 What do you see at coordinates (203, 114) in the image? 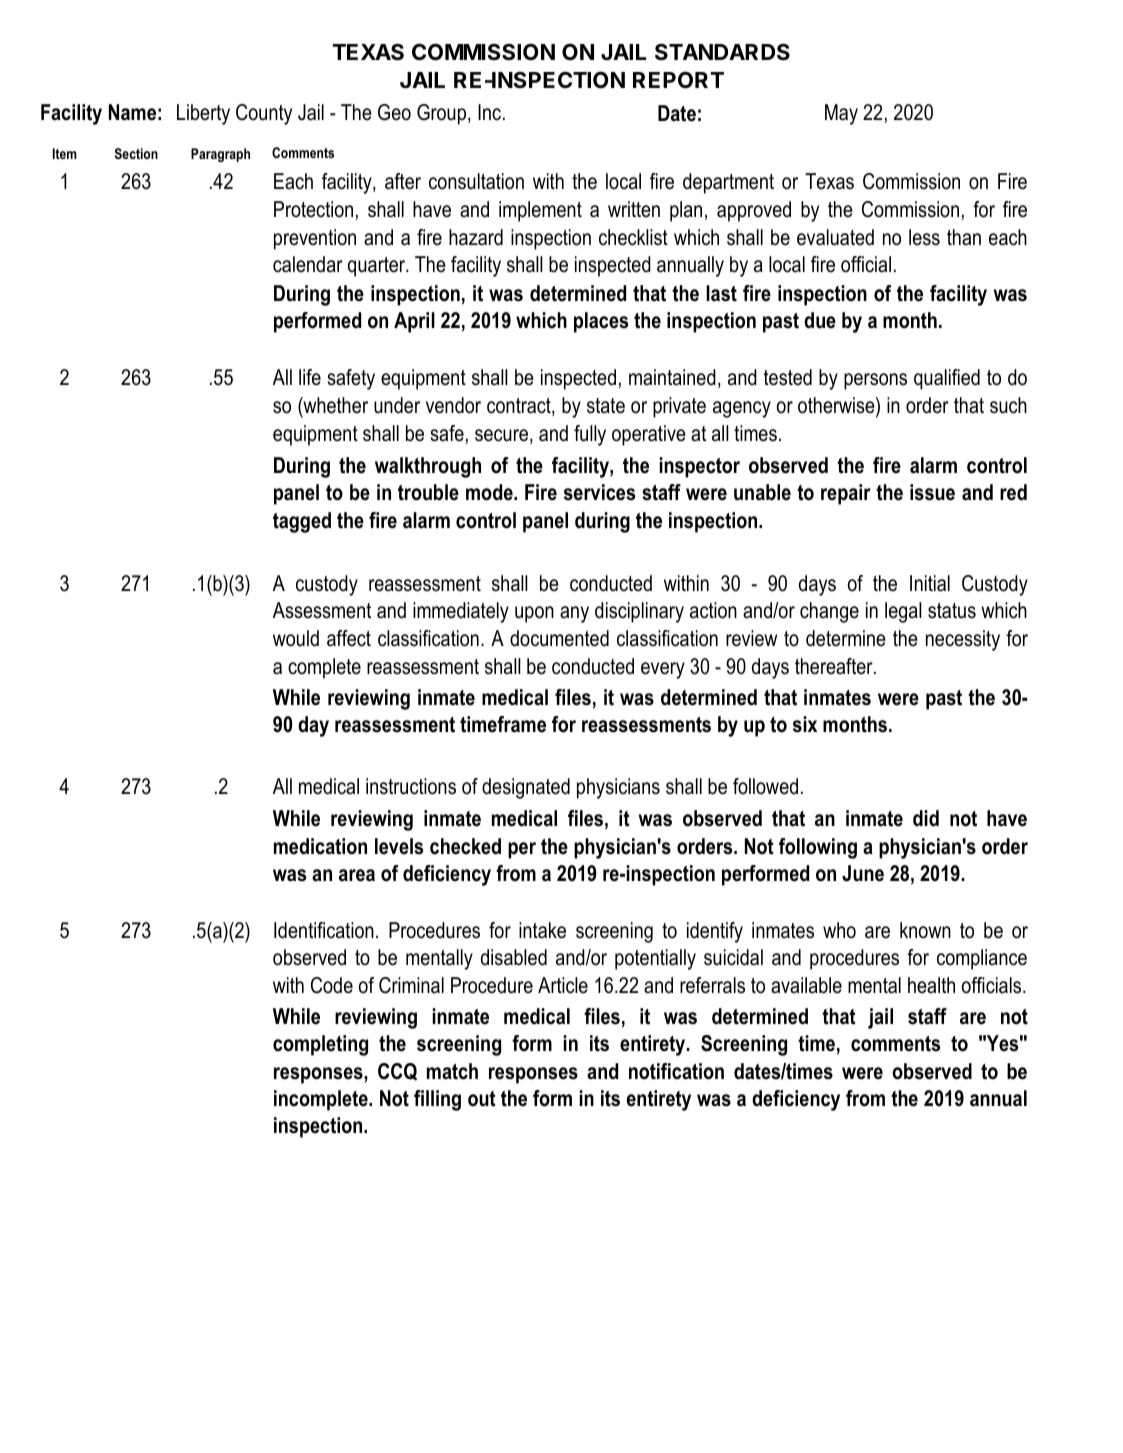
I see `Liberty` at bounding box center [203, 114].
